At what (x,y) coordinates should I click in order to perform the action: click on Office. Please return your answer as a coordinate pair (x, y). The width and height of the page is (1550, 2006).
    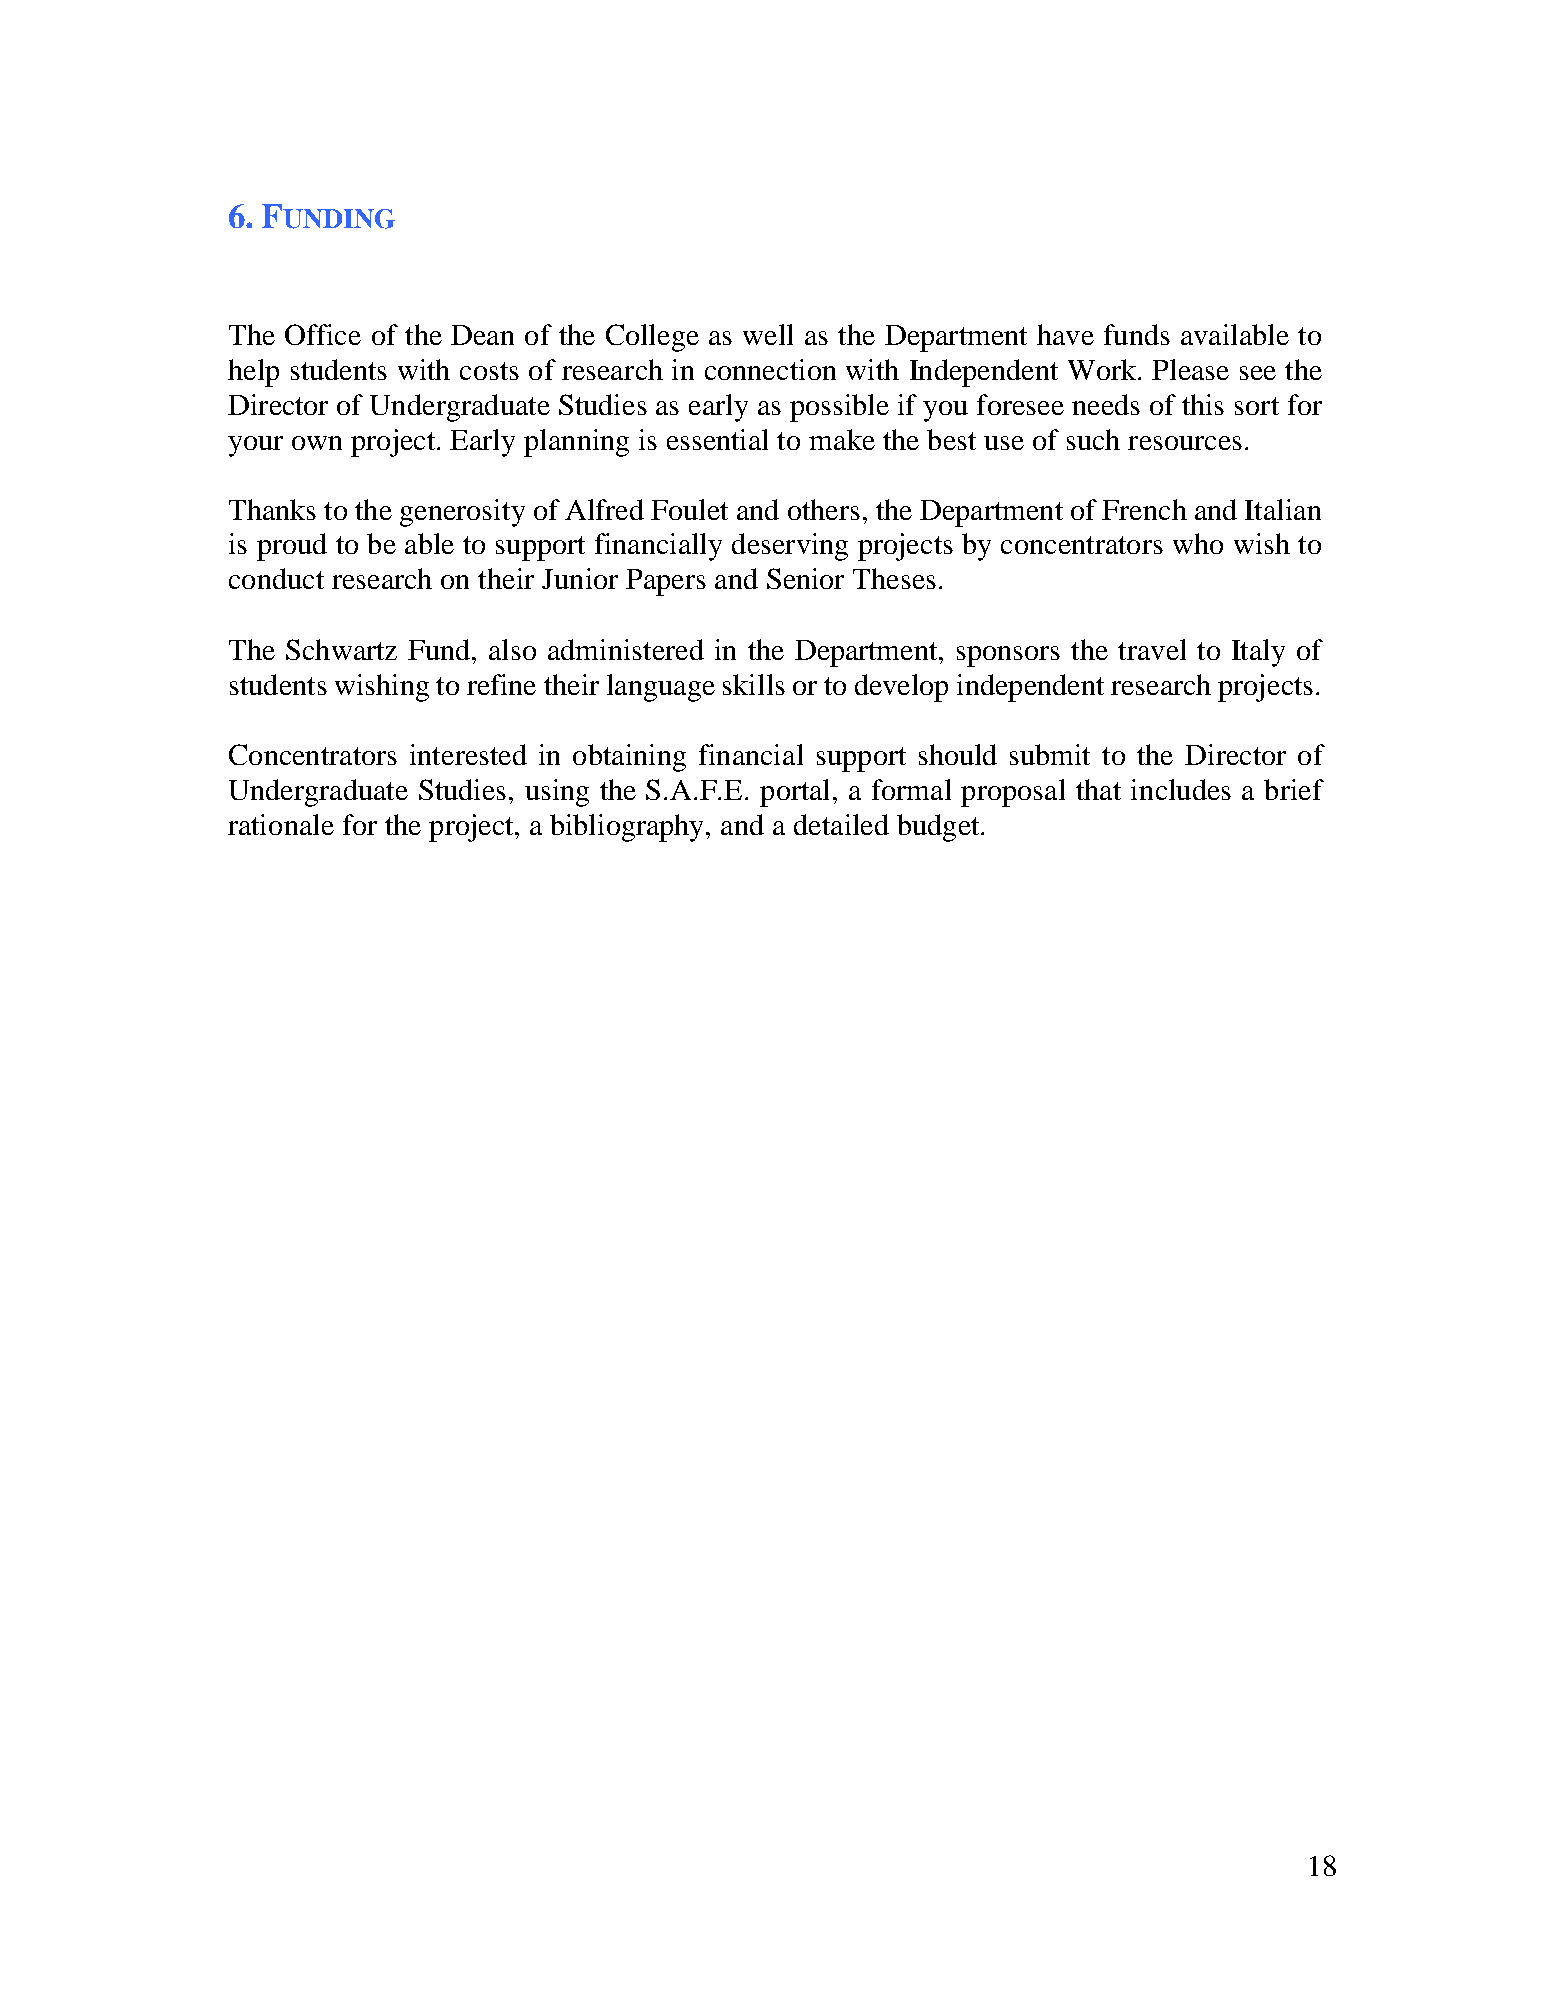
    Looking at the image, I should click on (323, 334).
